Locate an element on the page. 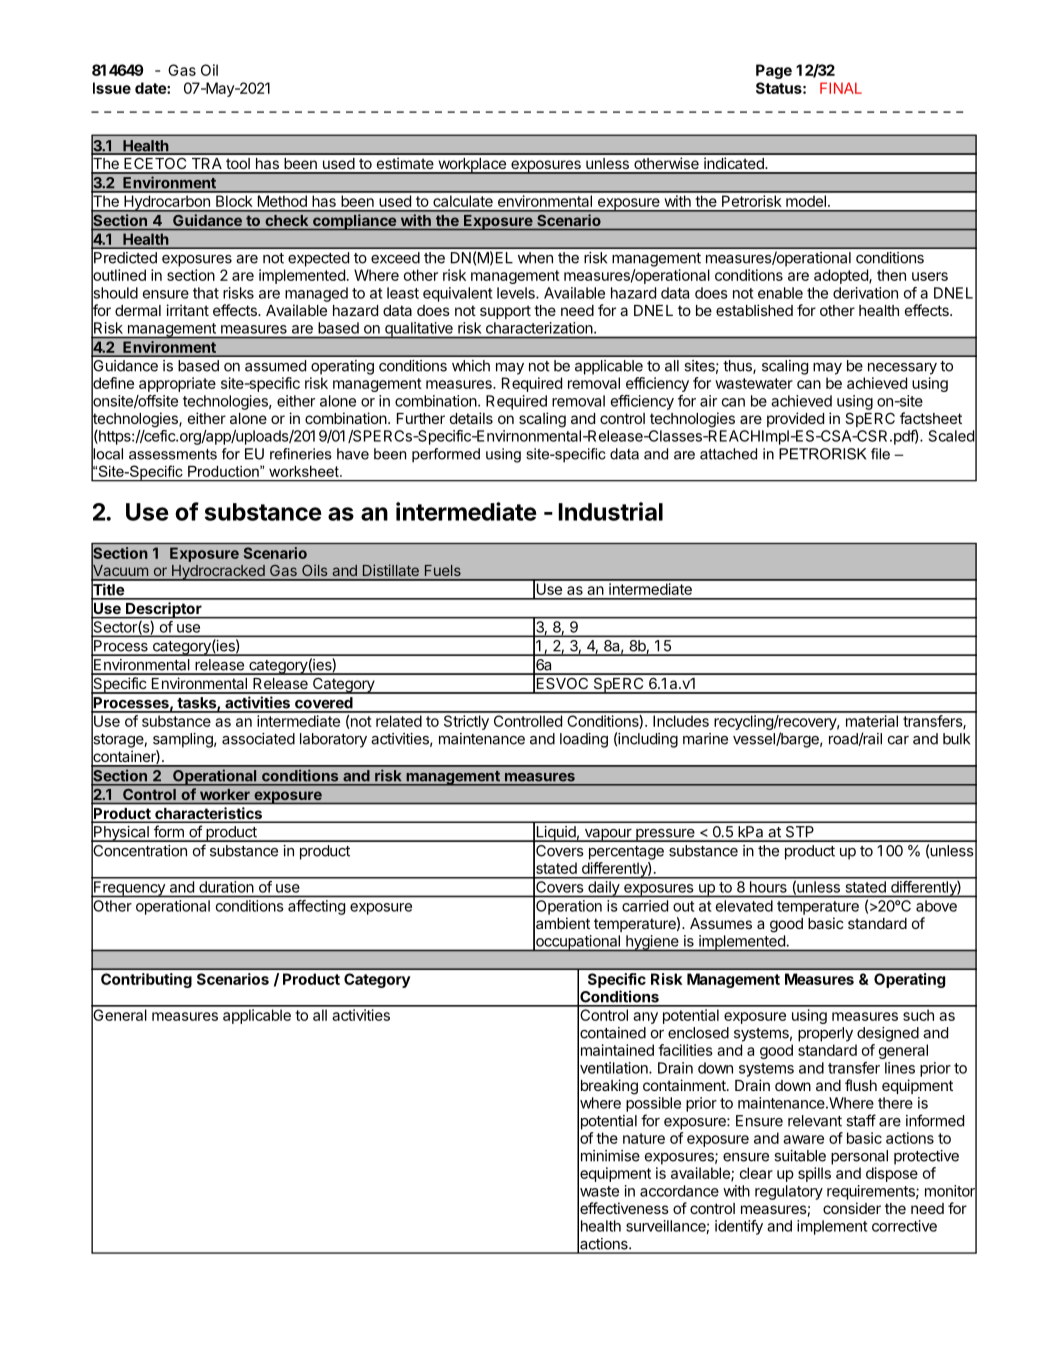  associated is located at coordinates (258, 739).
